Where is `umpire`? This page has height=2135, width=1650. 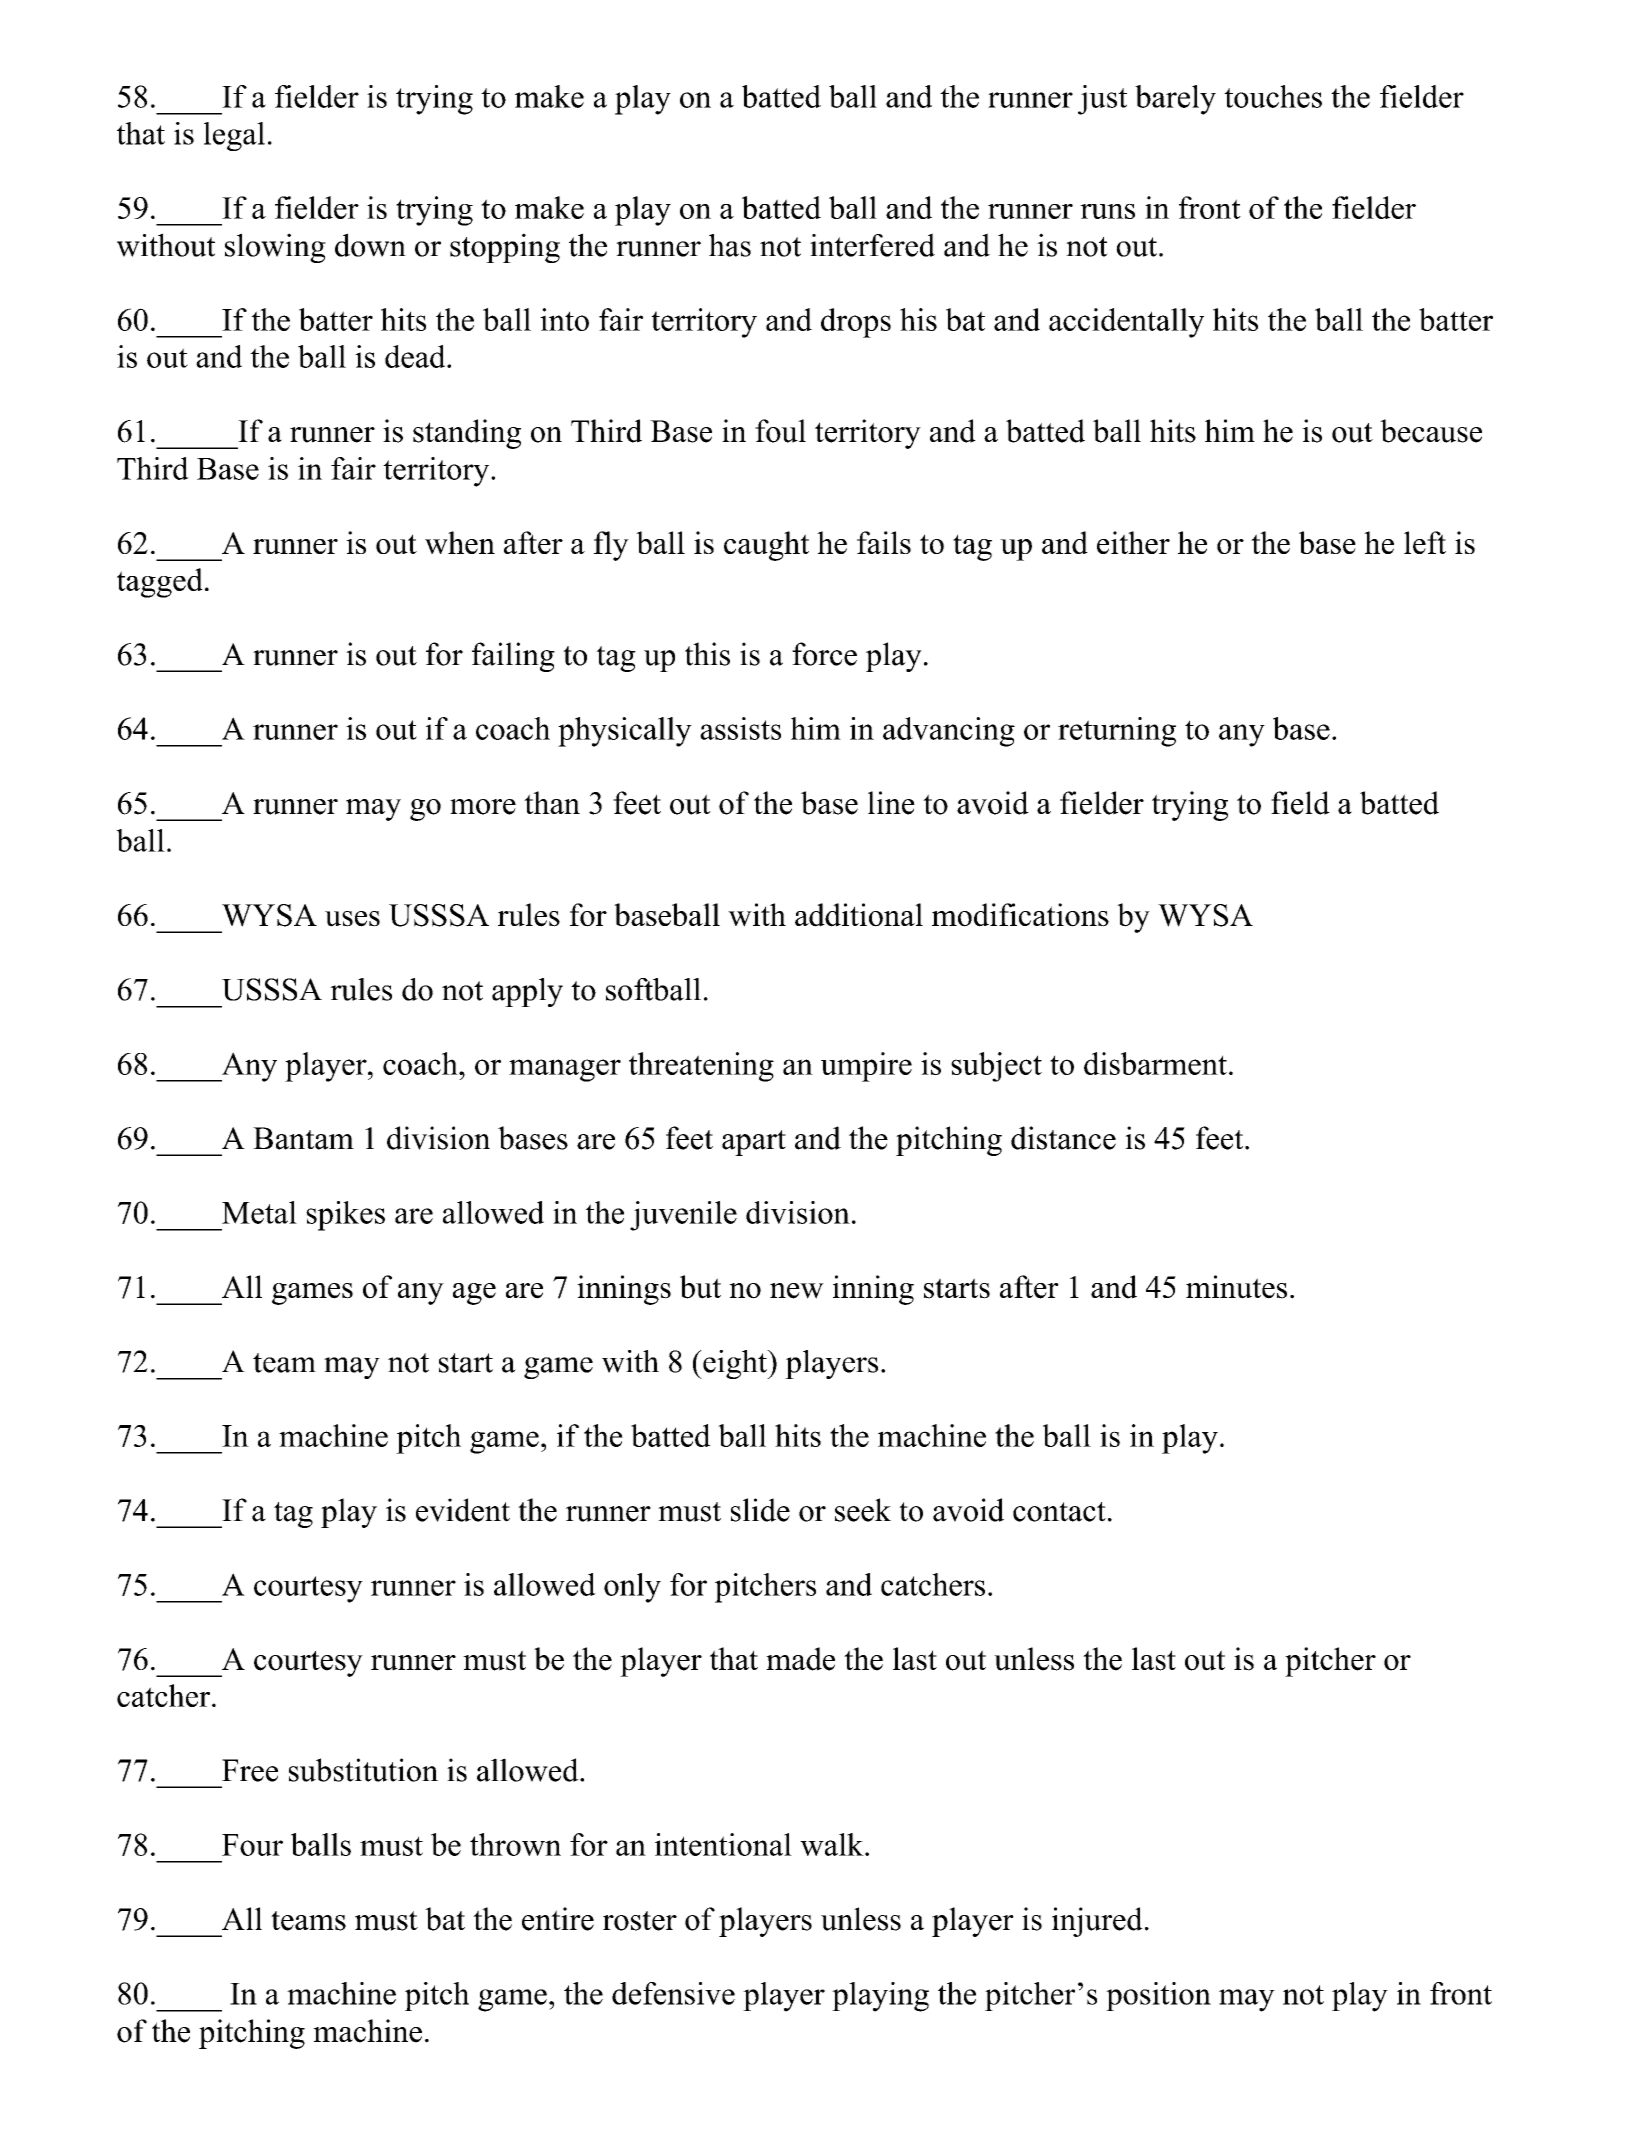 umpire is located at coordinates (866, 1067).
